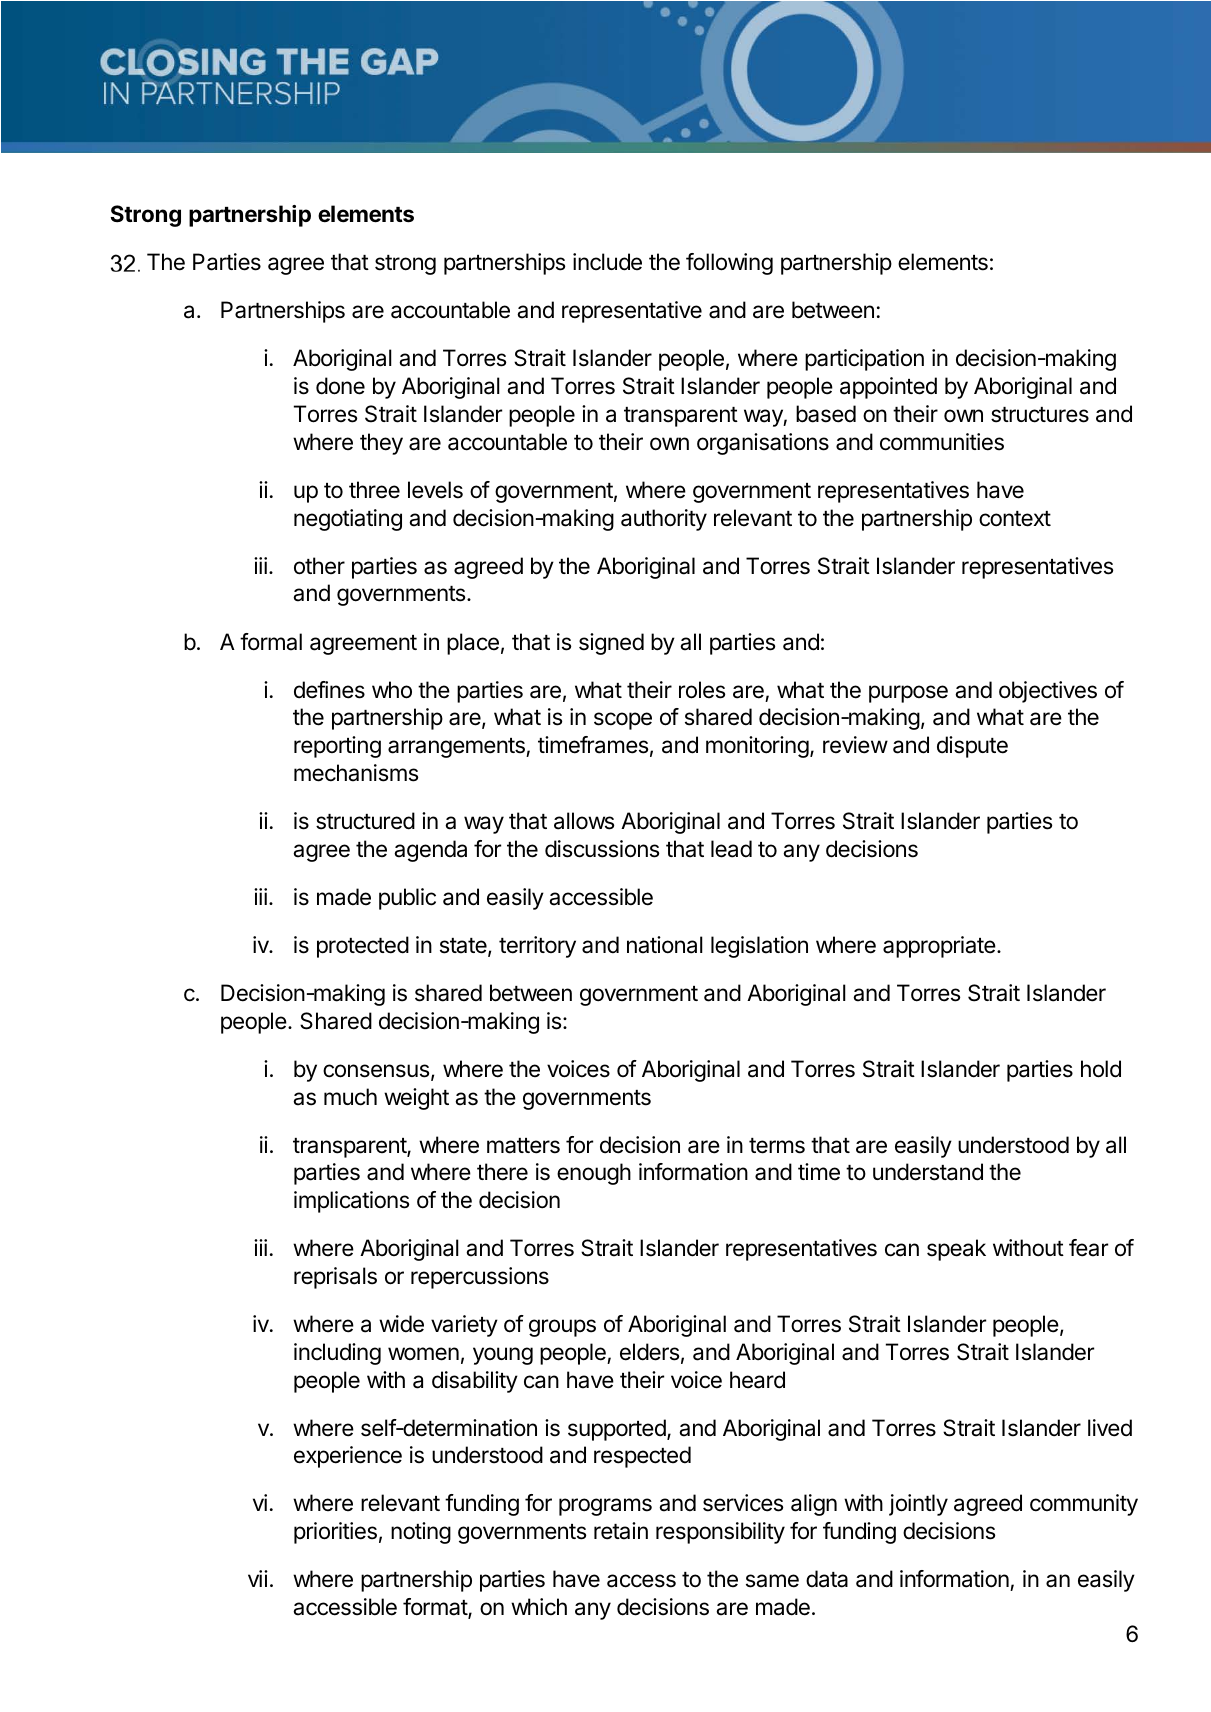 The height and width of the screenshot is (1712, 1211). What do you see at coordinates (729, 264) in the screenshot?
I see `following` at bounding box center [729, 264].
